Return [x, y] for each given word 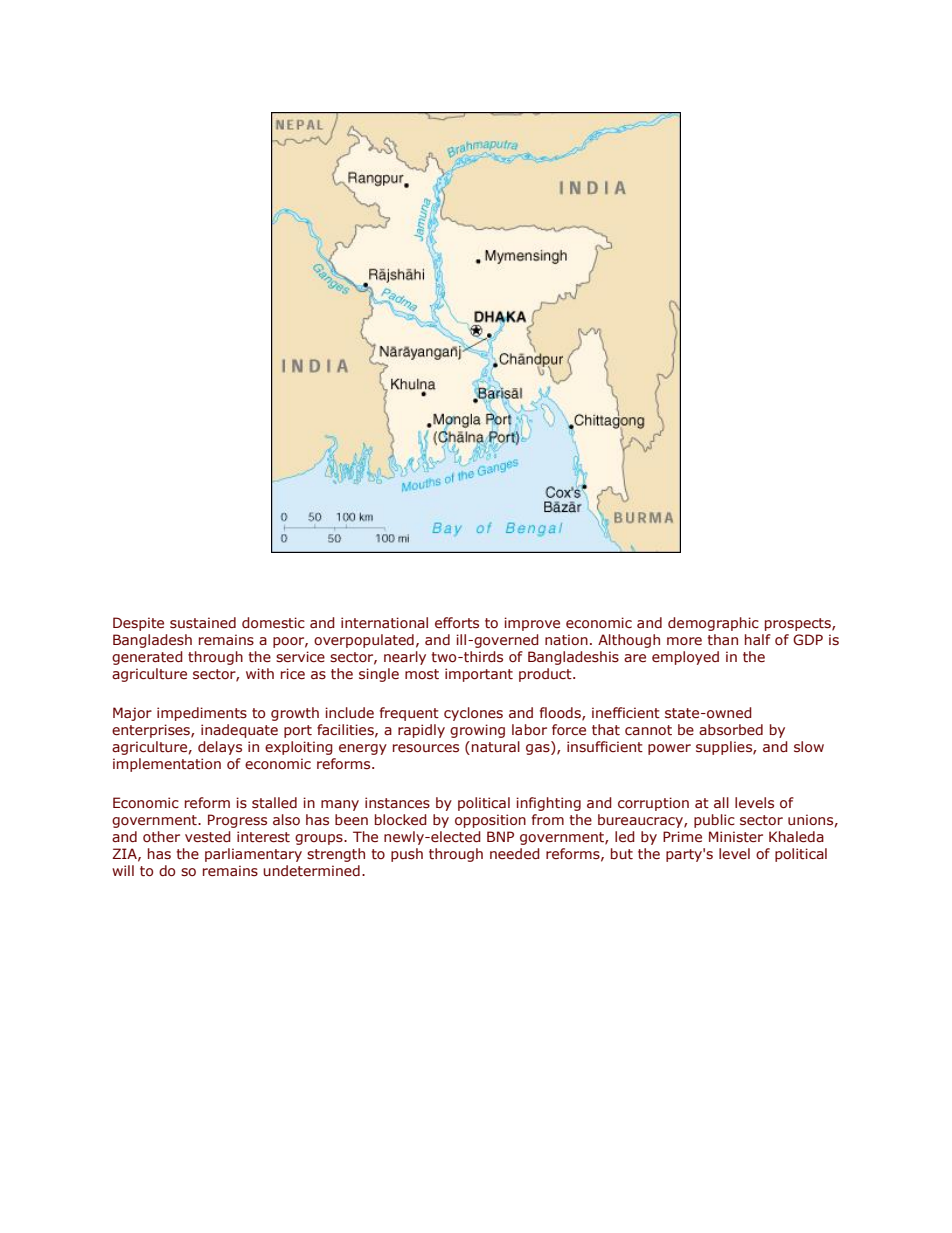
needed [515, 853]
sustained [203, 622]
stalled [274, 802]
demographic [713, 624]
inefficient [626, 712]
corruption [653, 804]
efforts [457, 622]
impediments [202, 714]
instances [397, 803]
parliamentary [253, 855]
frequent [409, 714]
